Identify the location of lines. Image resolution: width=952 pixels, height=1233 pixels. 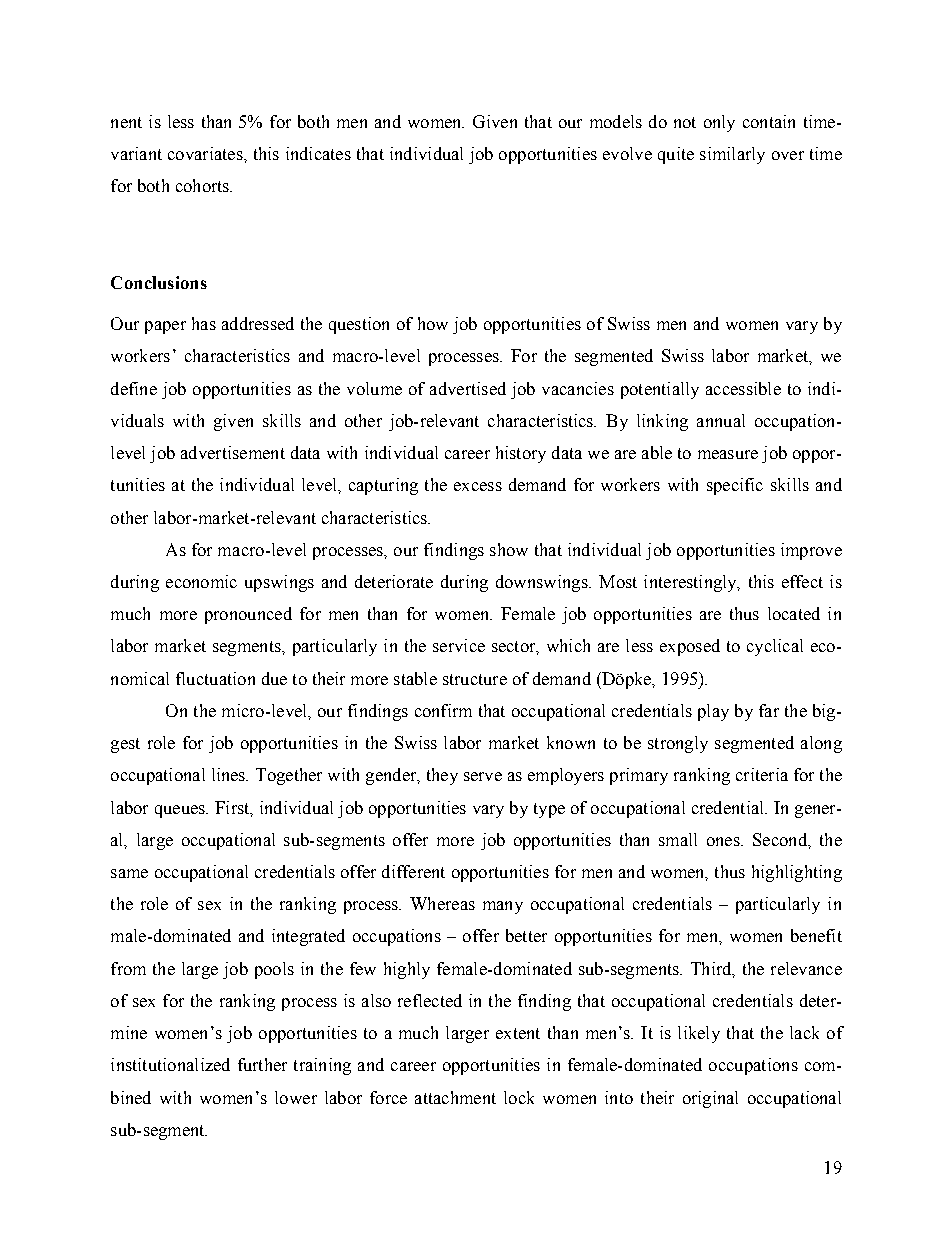
(230, 774).
